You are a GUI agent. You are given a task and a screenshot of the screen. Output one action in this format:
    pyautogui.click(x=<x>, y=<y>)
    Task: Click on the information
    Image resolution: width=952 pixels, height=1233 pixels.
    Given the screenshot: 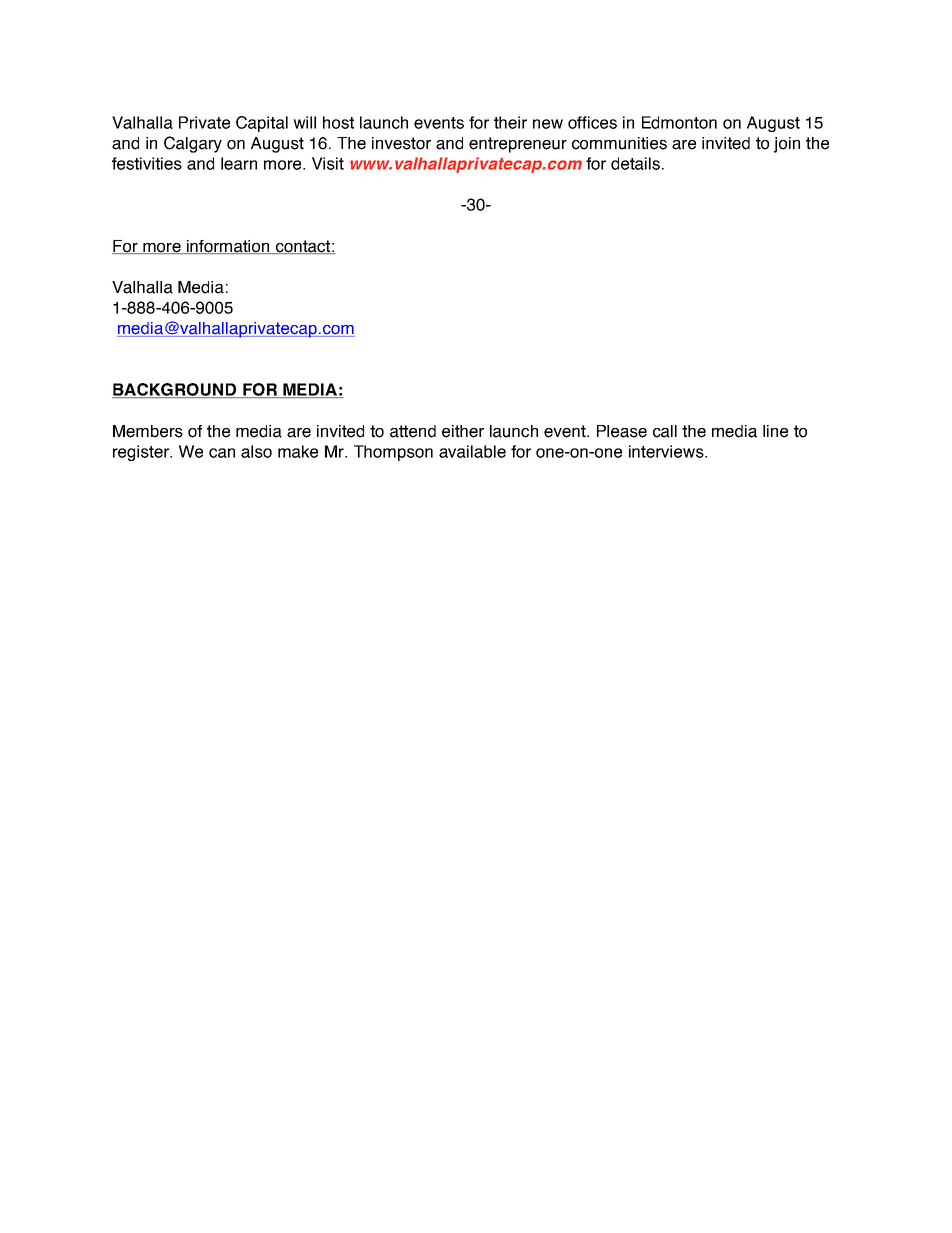 What is the action you would take?
    pyautogui.click(x=228, y=247)
